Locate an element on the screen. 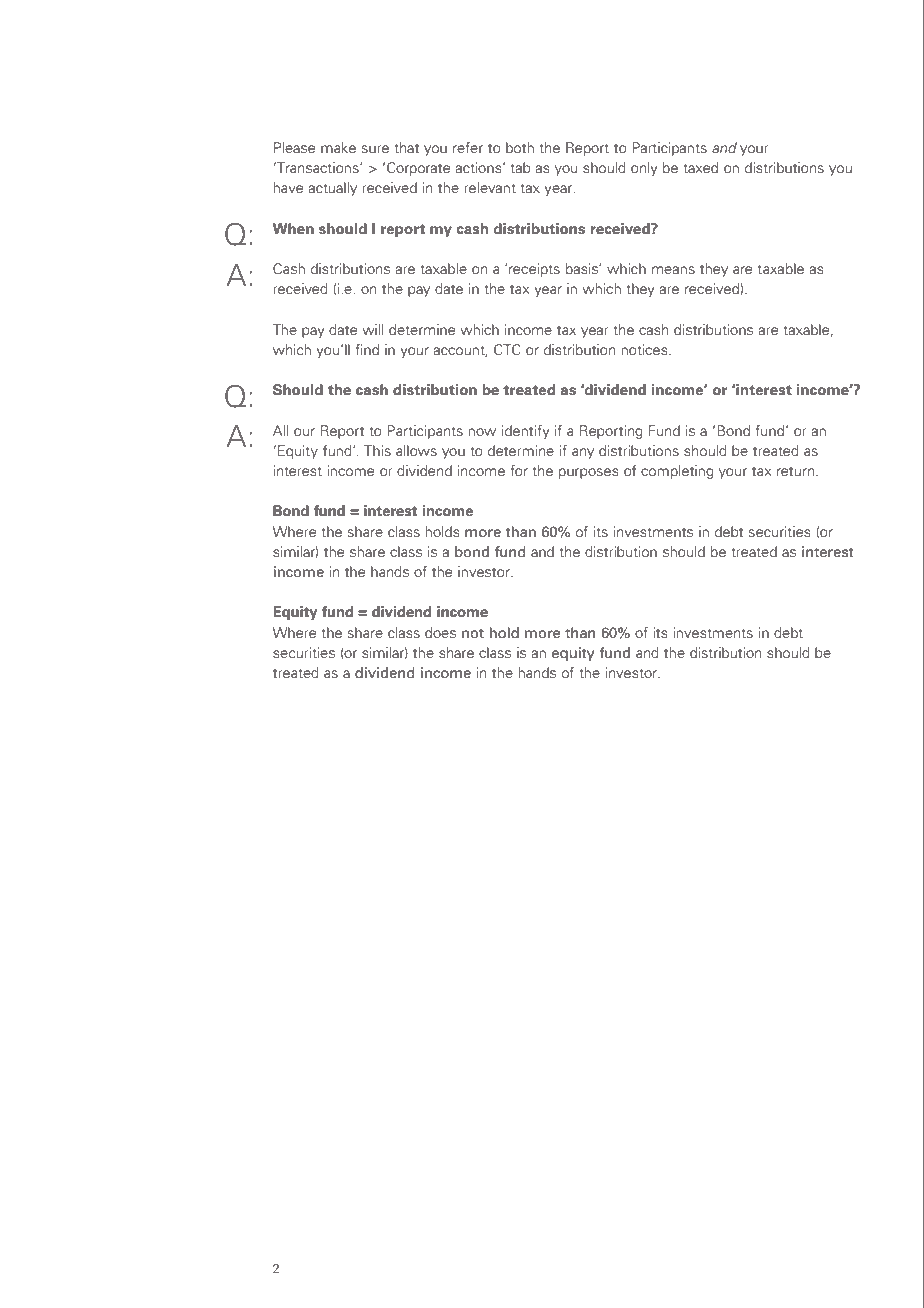 The height and width of the screenshot is (1308, 924). make is located at coordinates (338, 147).
